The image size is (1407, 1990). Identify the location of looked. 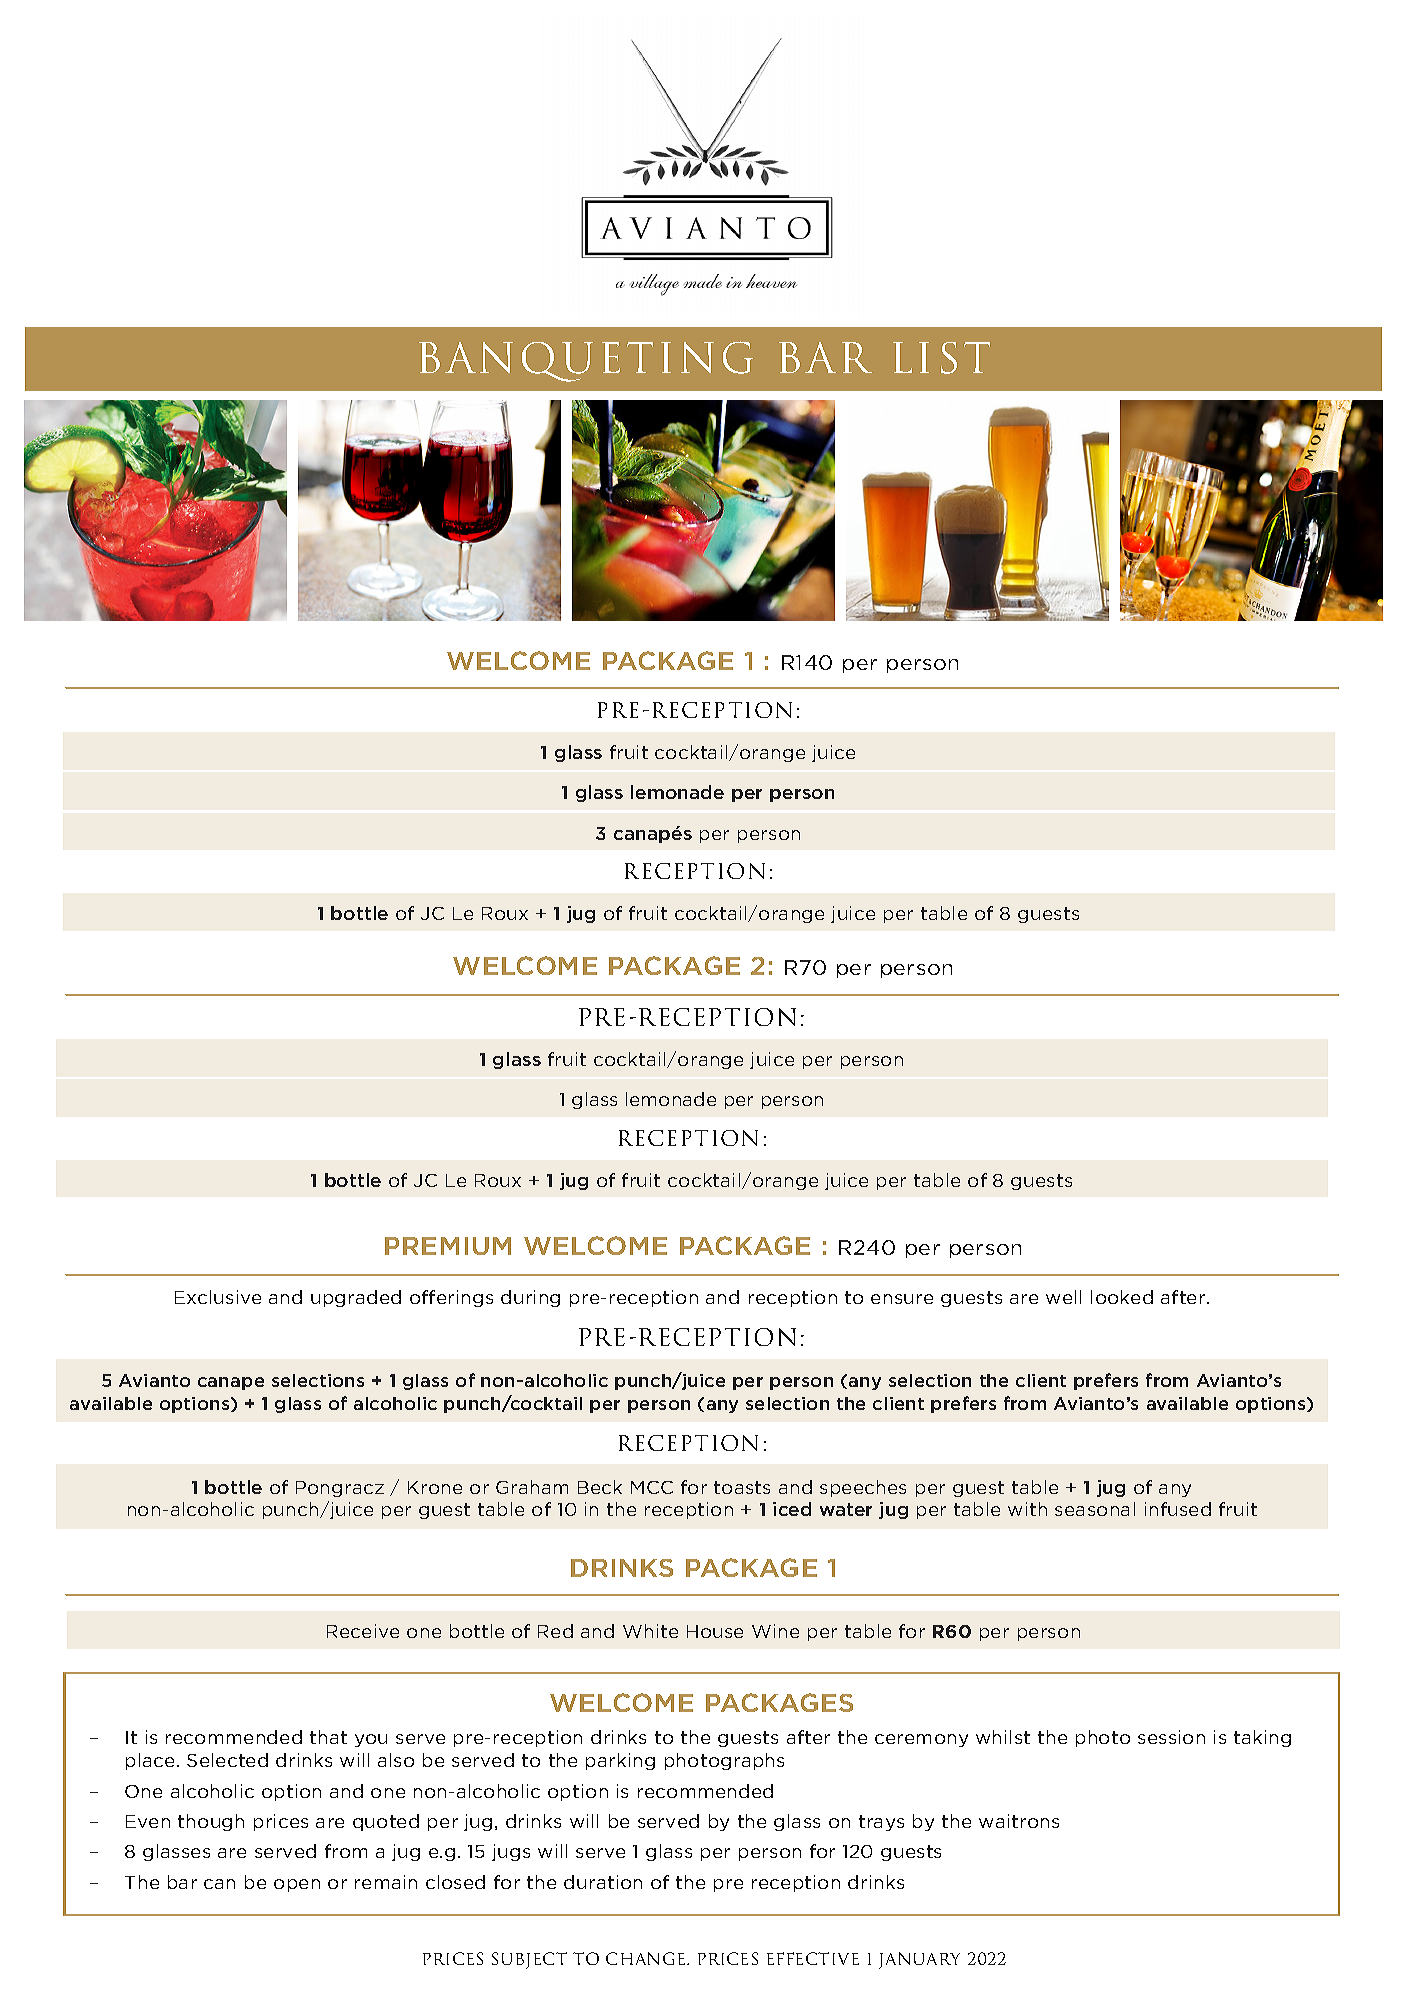
(1122, 1297).
